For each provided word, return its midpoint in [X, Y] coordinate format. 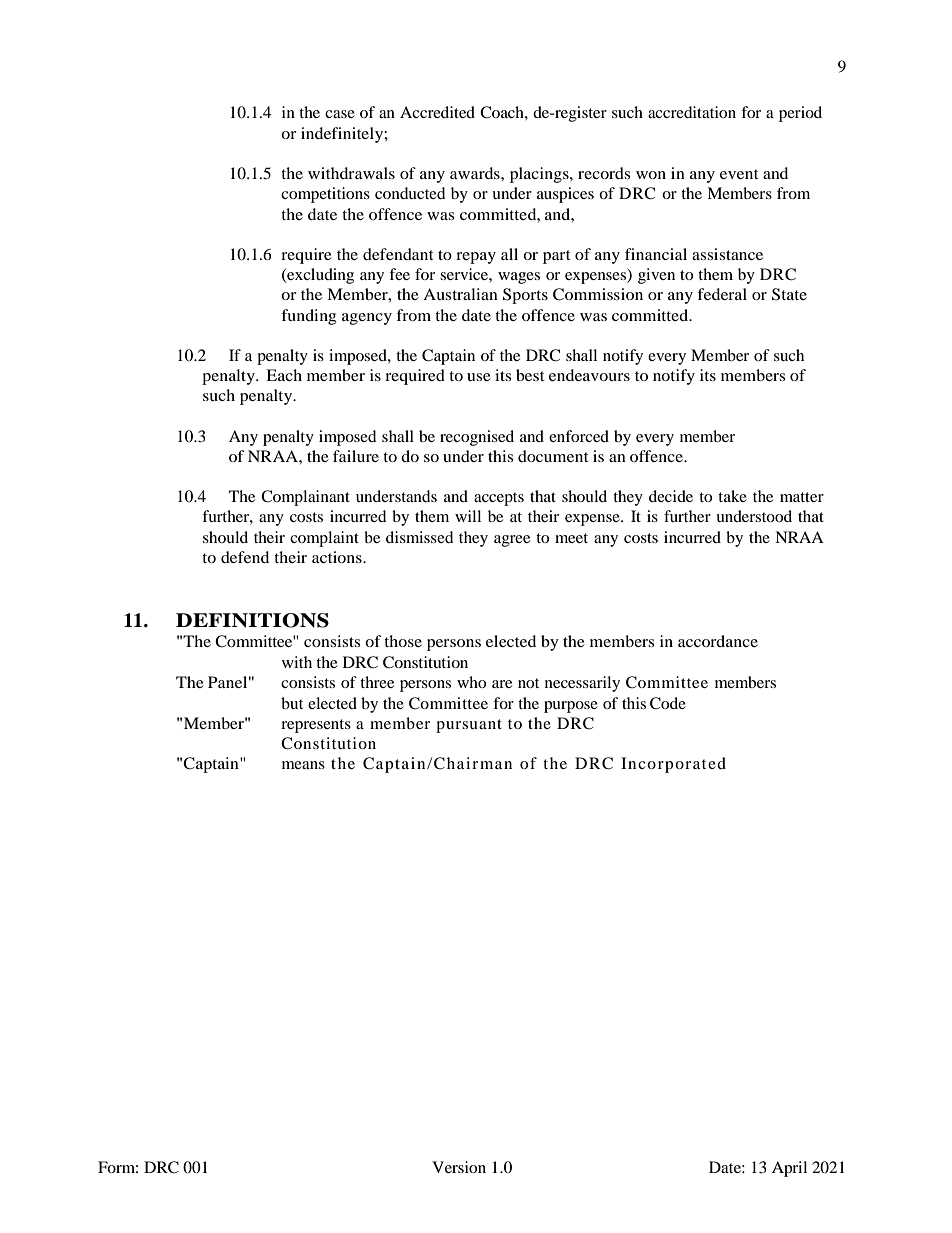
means [303, 765]
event [739, 174]
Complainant [305, 498]
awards [476, 173]
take [732, 496]
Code [668, 703]
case [340, 114]
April [789, 1169]
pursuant [469, 726]
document [553, 456]
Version [459, 1167]
